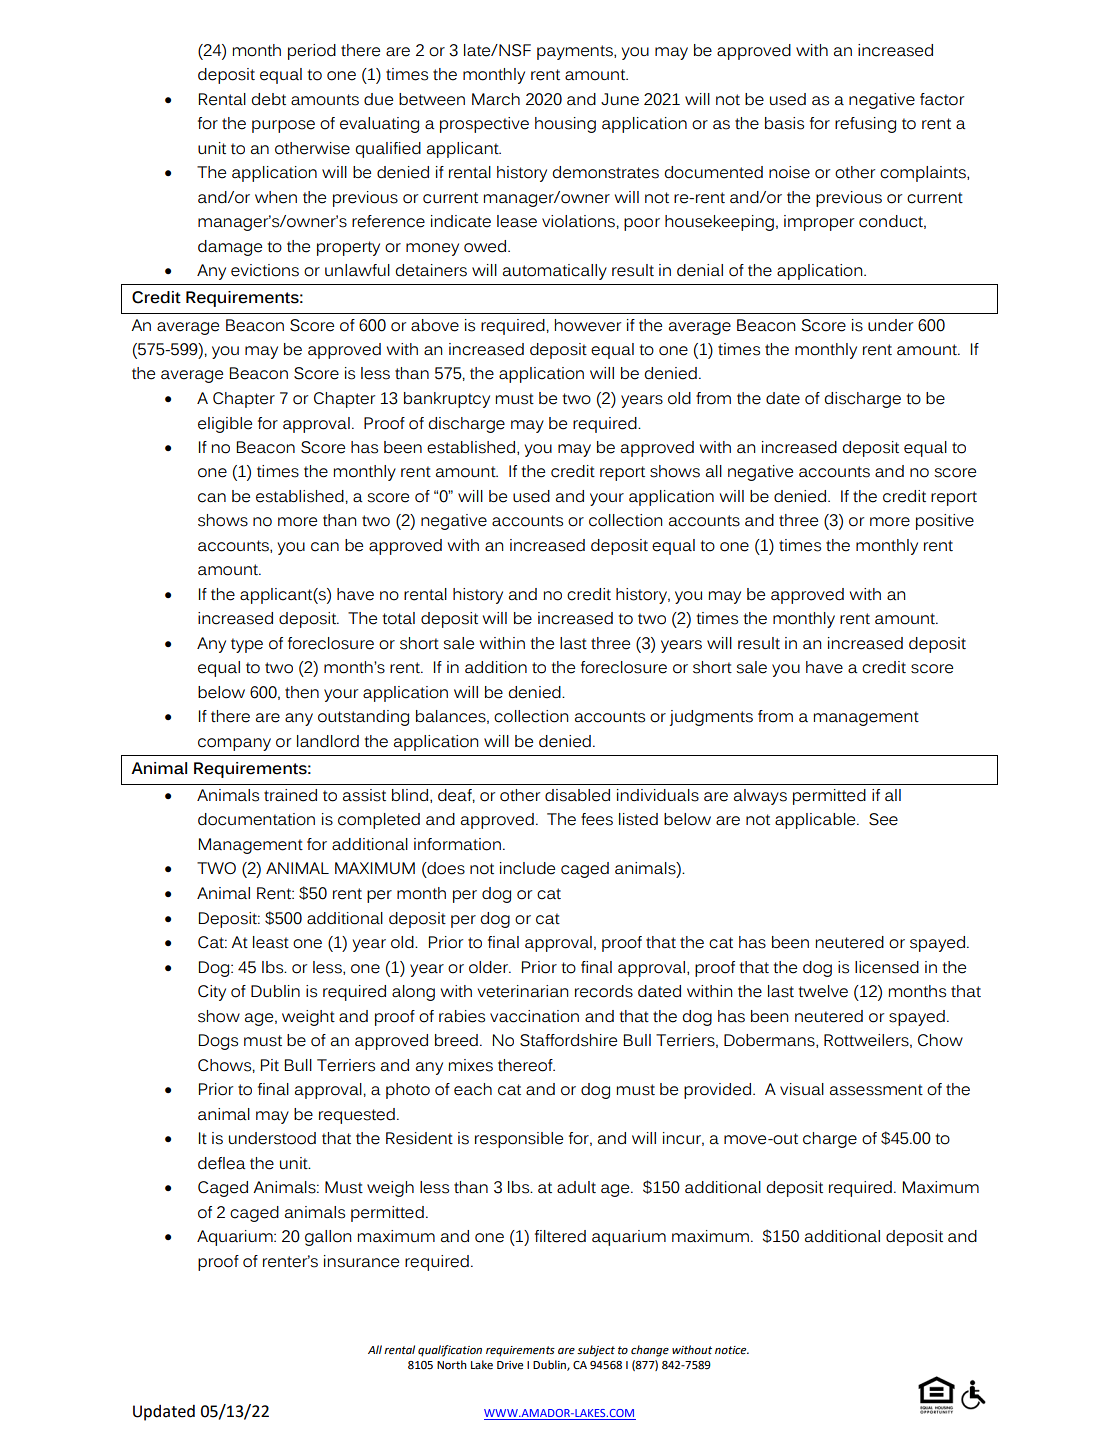 The height and width of the screenshot is (1448, 1119). What do you see at coordinates (361, 1261) in the screenshot?
I see `insurance` at bounding box center [361, 1261].
